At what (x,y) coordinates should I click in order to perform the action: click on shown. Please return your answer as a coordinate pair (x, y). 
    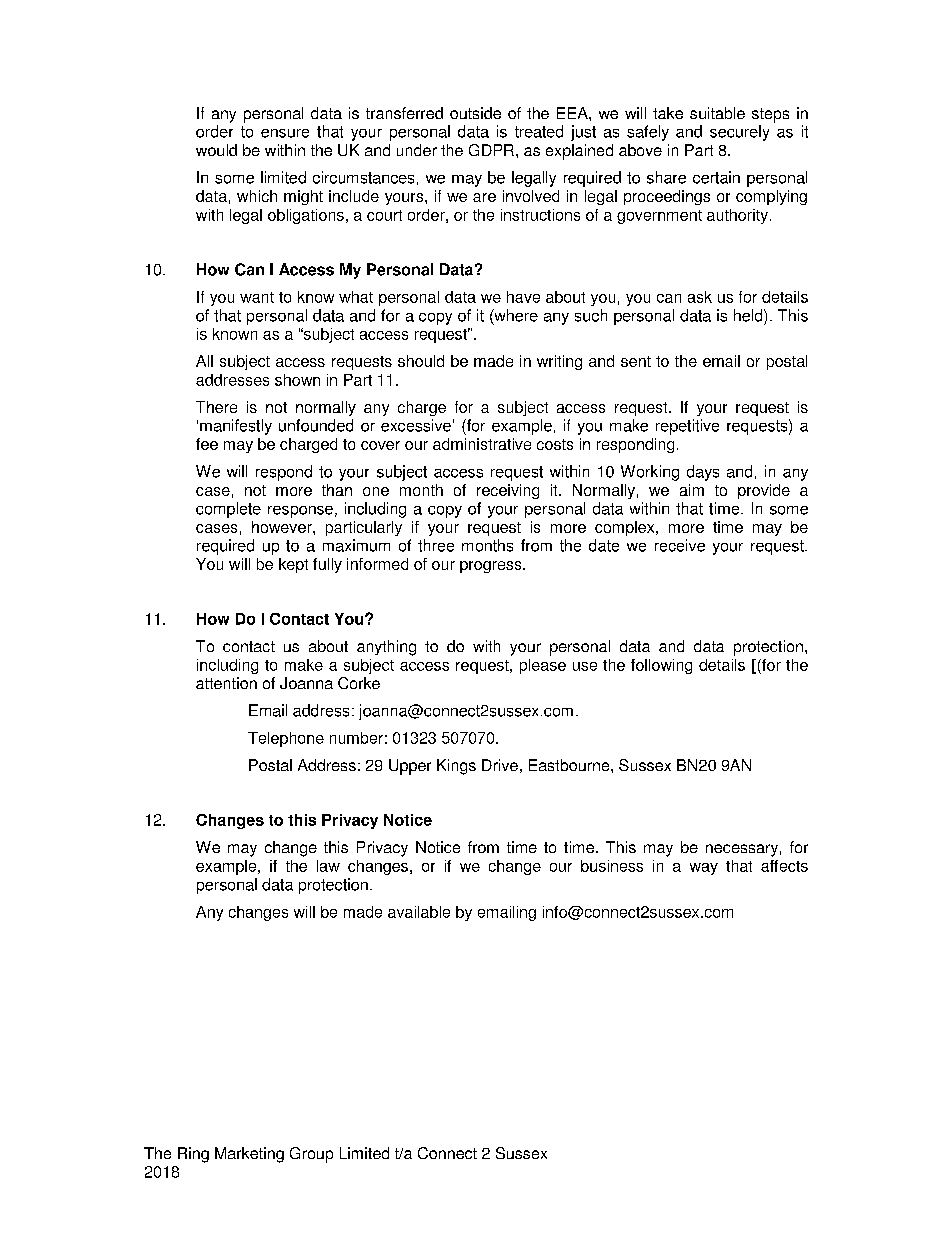
    Looking at the image, I should click on (297, 380).
